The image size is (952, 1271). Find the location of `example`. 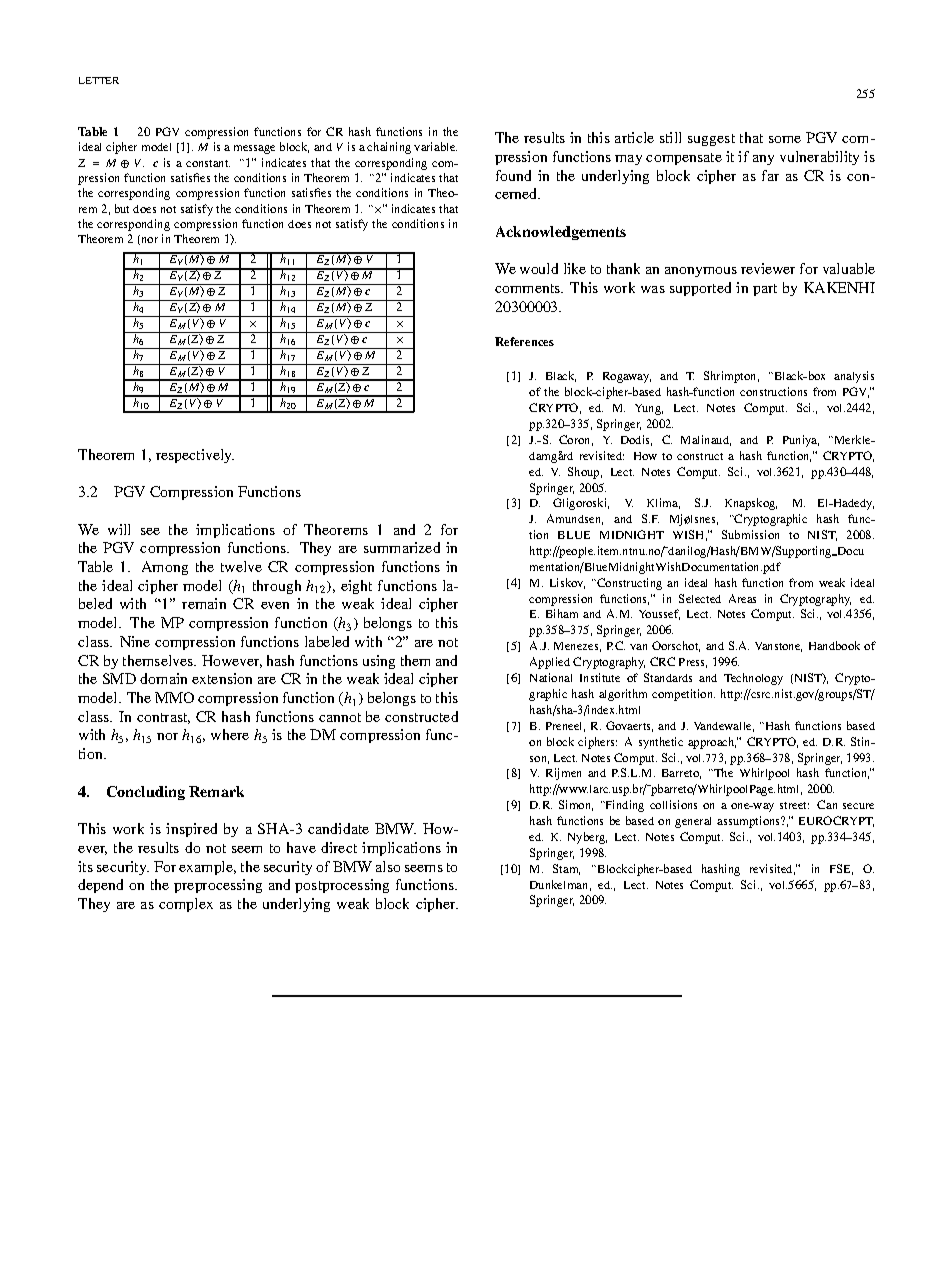

example is located at coordinates (207, 868).
